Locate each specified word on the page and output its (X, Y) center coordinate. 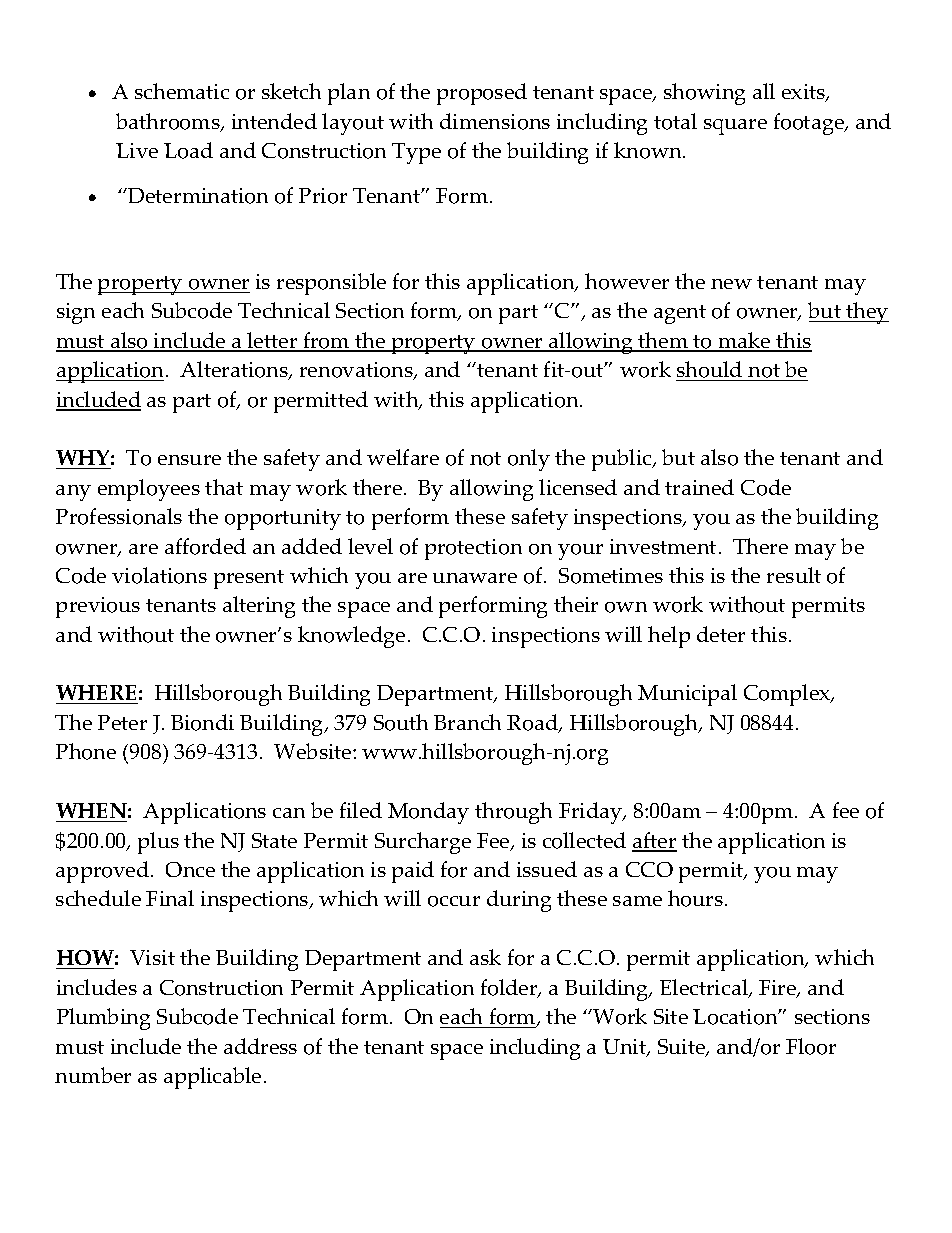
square (735, 127)
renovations (357, 371)
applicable (212, 1078)
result (794, 575)
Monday (428, 813)
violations (159, 575)
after (654, 841)
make (744, 341)
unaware (475, 578)
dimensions (495, 121)
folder (510, 988)
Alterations (235, 370)
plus (158, 843)
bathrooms (169, 122)
